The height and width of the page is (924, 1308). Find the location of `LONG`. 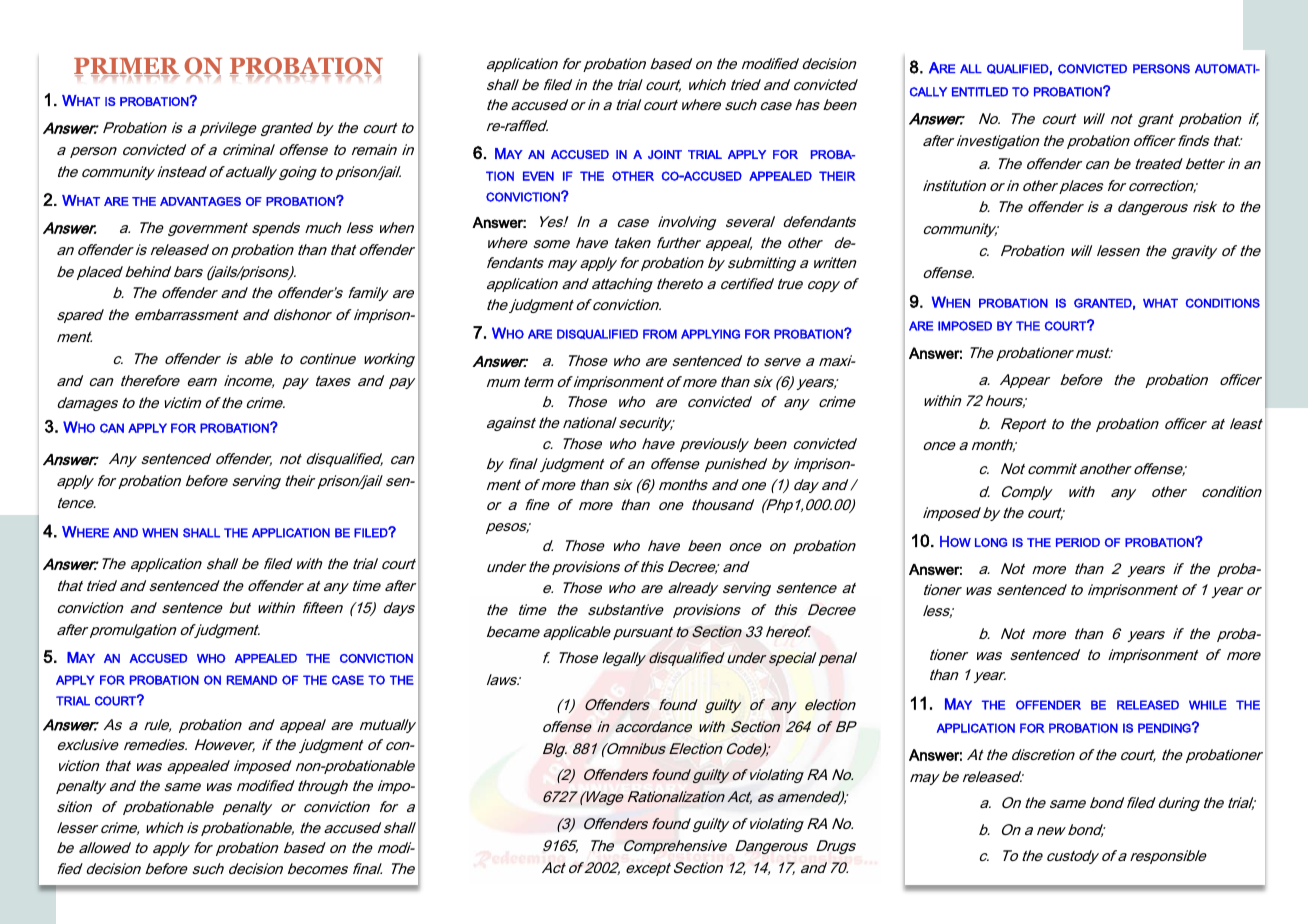

LONG is located at coordinates (991, 542).
